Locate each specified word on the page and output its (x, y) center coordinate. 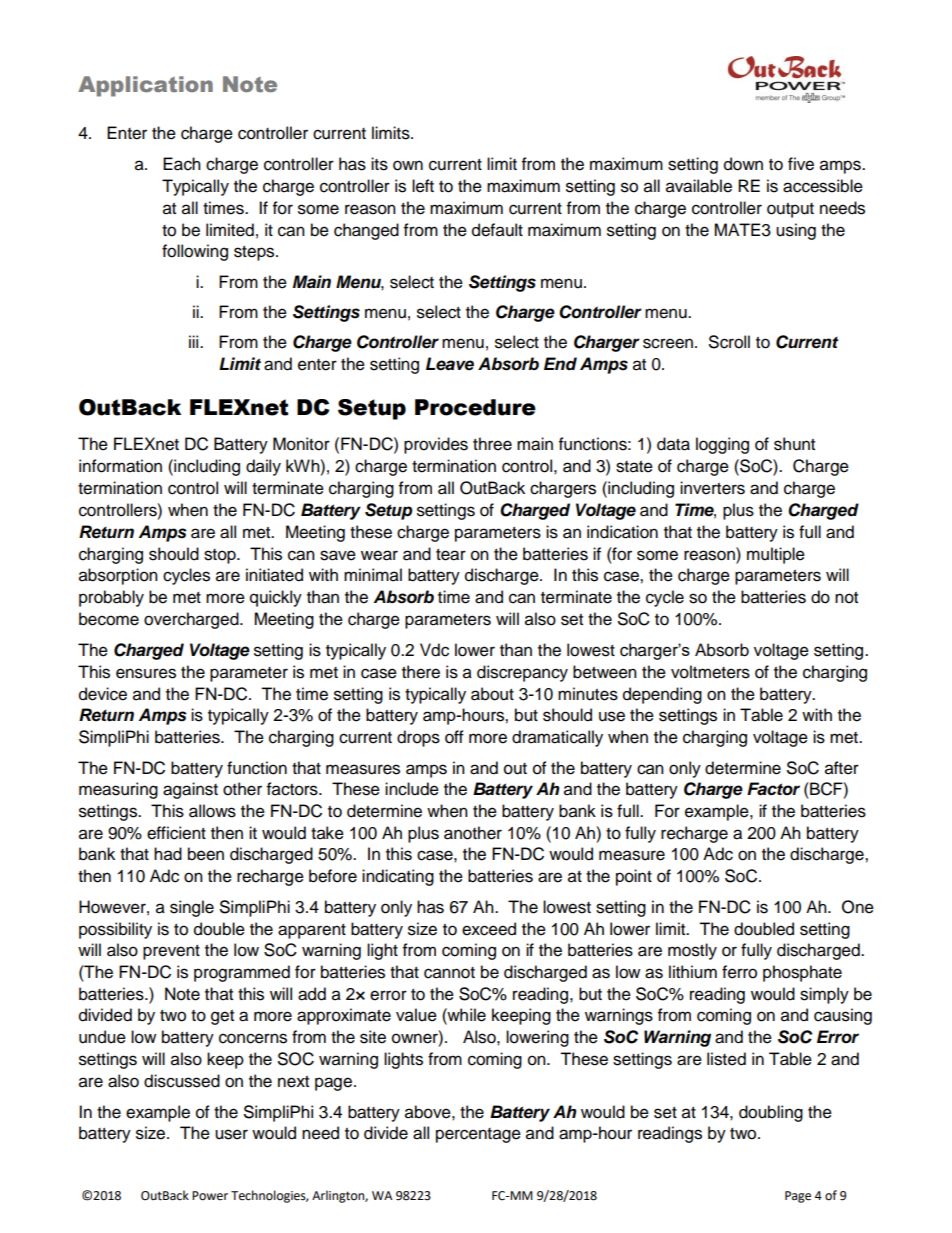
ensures (146, 673)
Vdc (434, 650)
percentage (478, 1135)
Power (210, 1196)
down (743, 164)
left (423, 186)
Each (182, 164)
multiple (776, 555)
